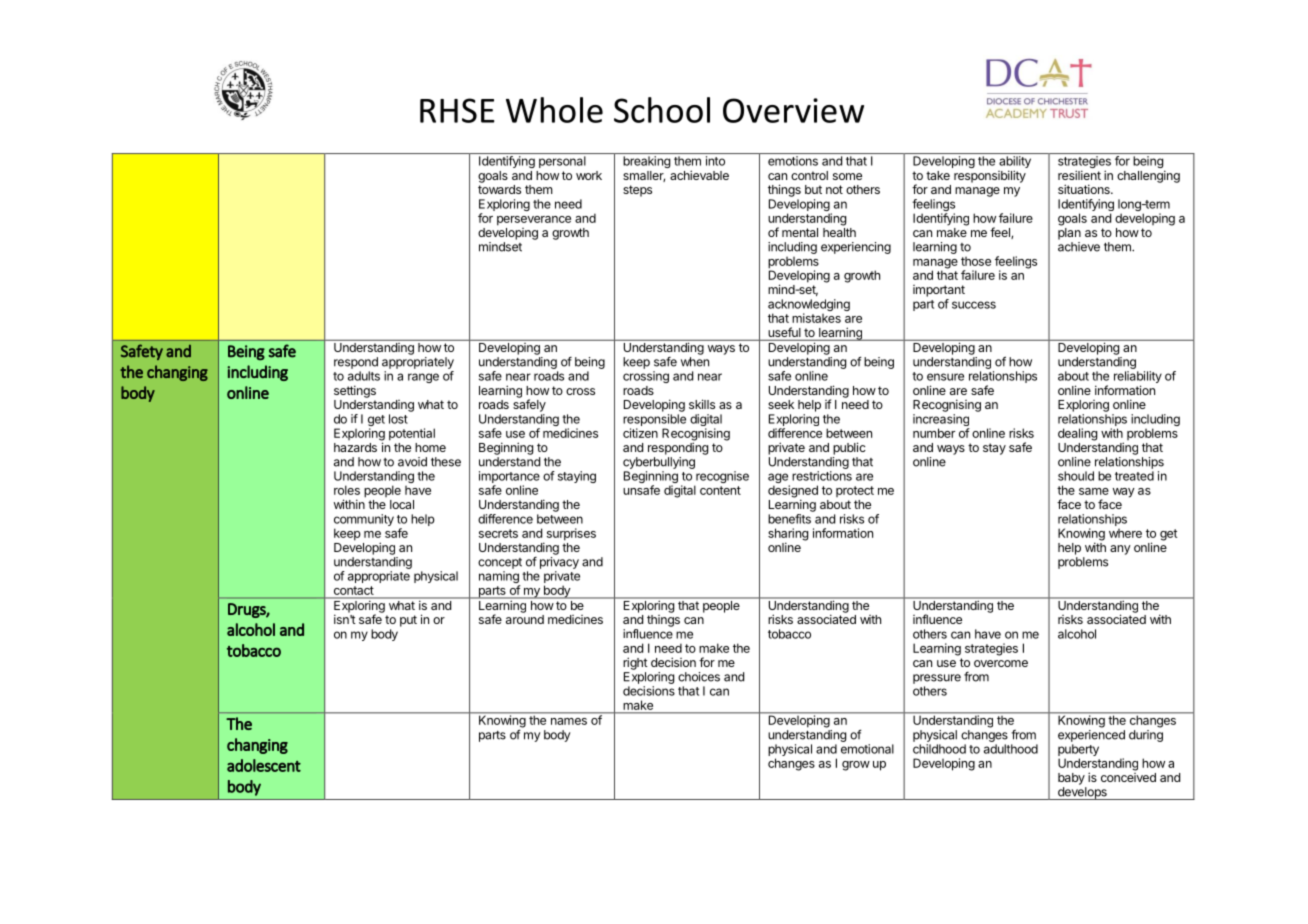 The height and width of the screenshot is (924, 1308). I want to click on Whole, so click(554, 110).
